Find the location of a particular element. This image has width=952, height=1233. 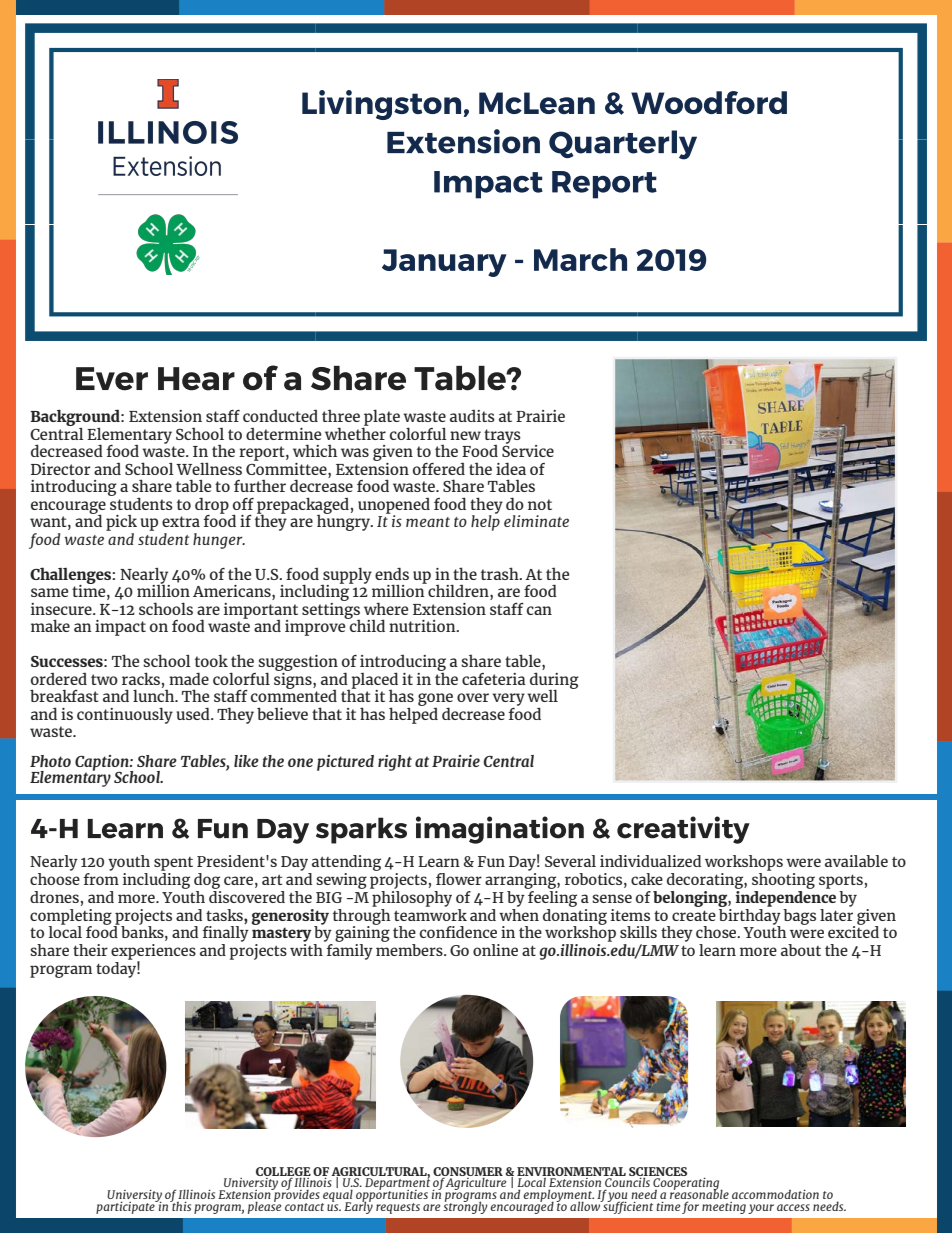

Woodford is located at coordinates (709, 102).
